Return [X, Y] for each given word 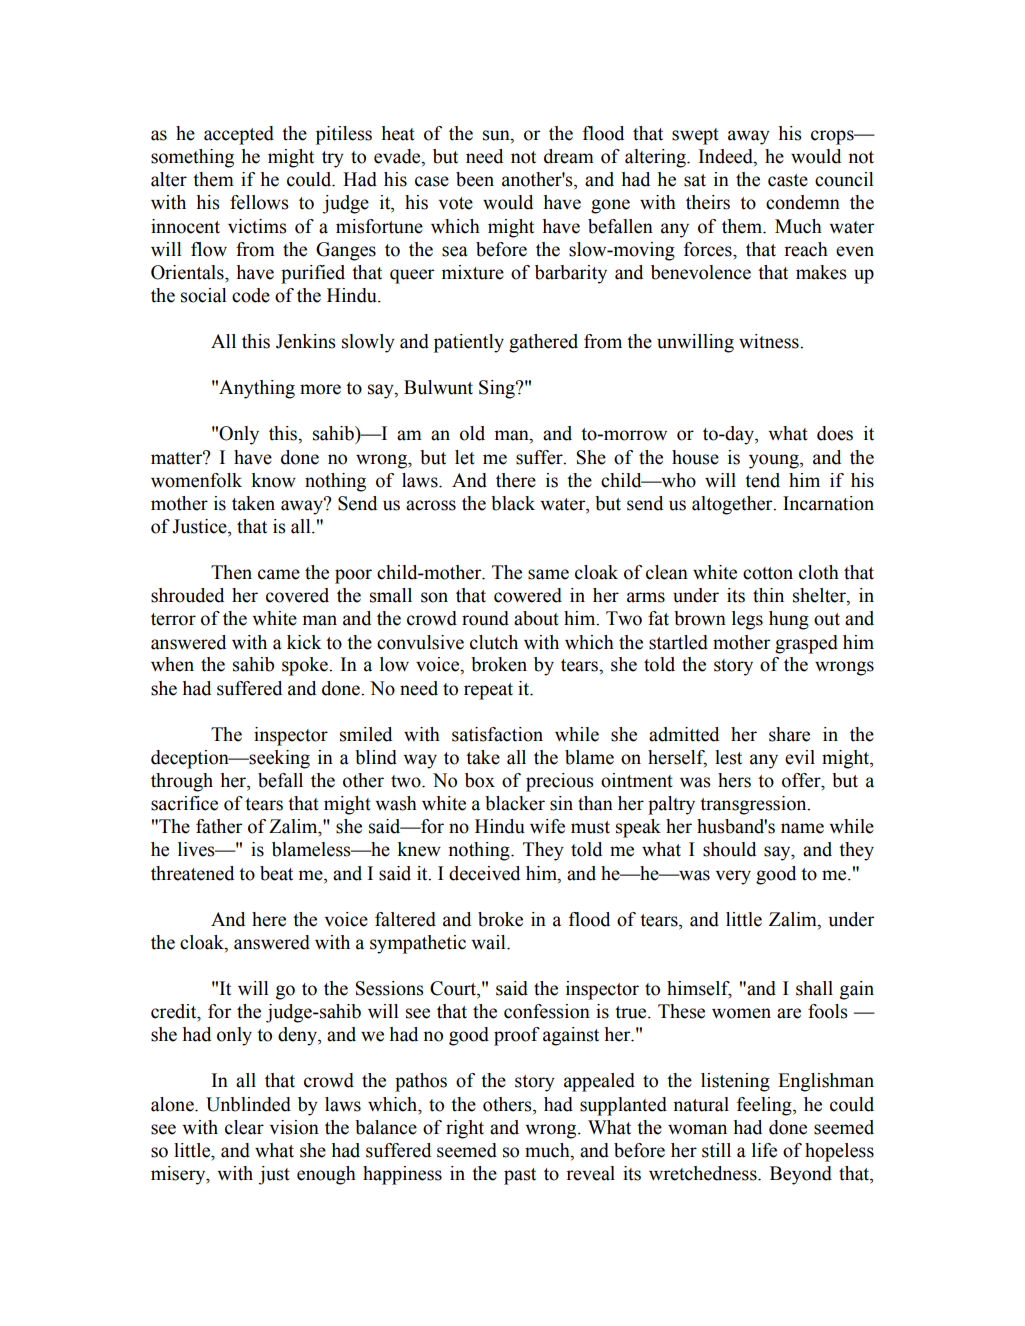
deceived [484, 873]
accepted [239, 135]
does [835, 433]
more [320, 389]
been [475, 179]
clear [244, 1127]
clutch [494, 642]
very [733, 877]
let [465, 457]
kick [304, 642]
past [520, 1176]
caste [788, 180]
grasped [806, 644]
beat [276, 873]
